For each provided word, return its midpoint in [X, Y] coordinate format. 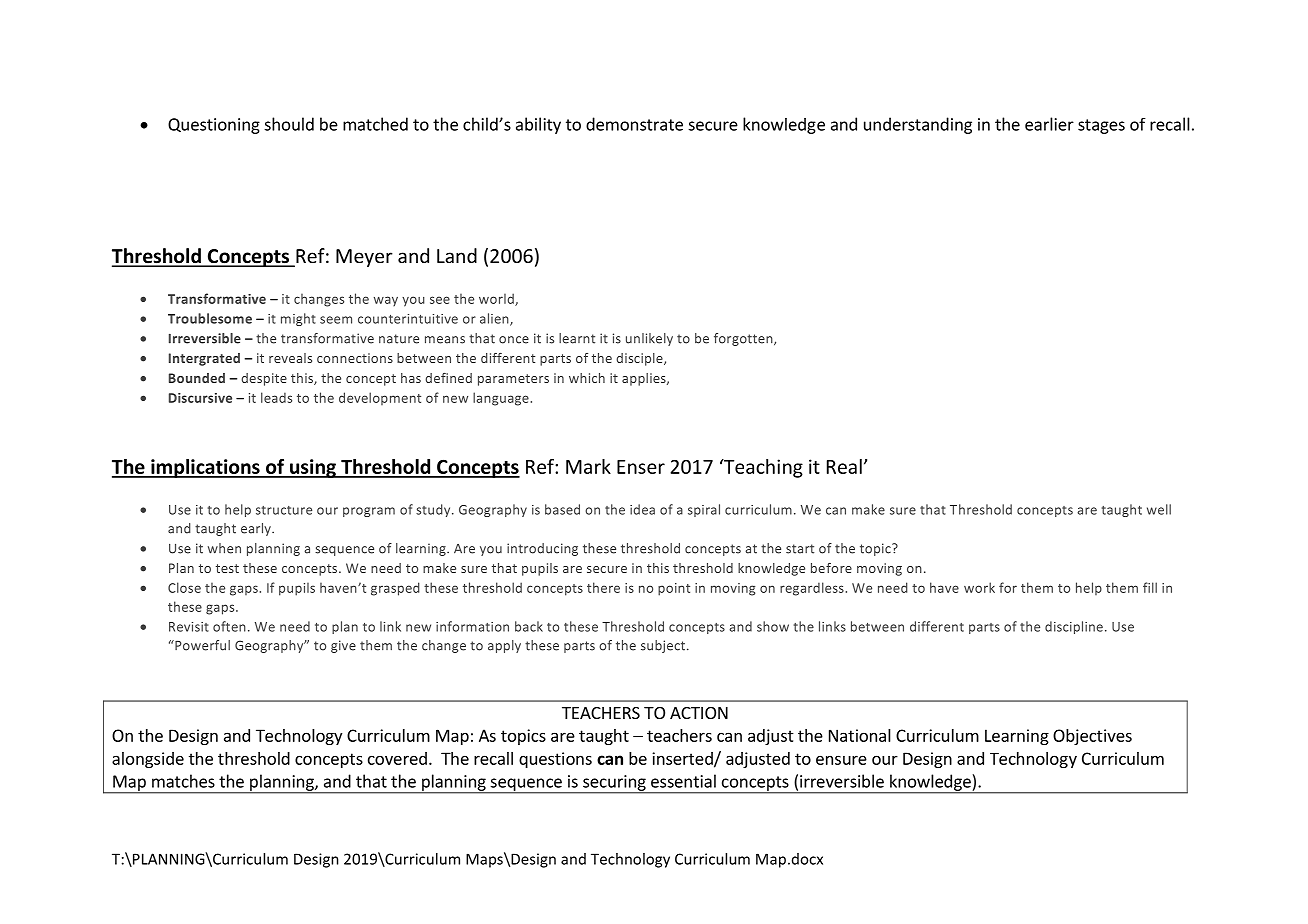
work [979, 587]
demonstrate [634, 124]
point [674, 589]
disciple [640, 359]
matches [183, 781]
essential [683, 781]
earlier [1049, 124]
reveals [290, 358]
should [289, 124]
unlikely [649, 339]
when [224, 548]
